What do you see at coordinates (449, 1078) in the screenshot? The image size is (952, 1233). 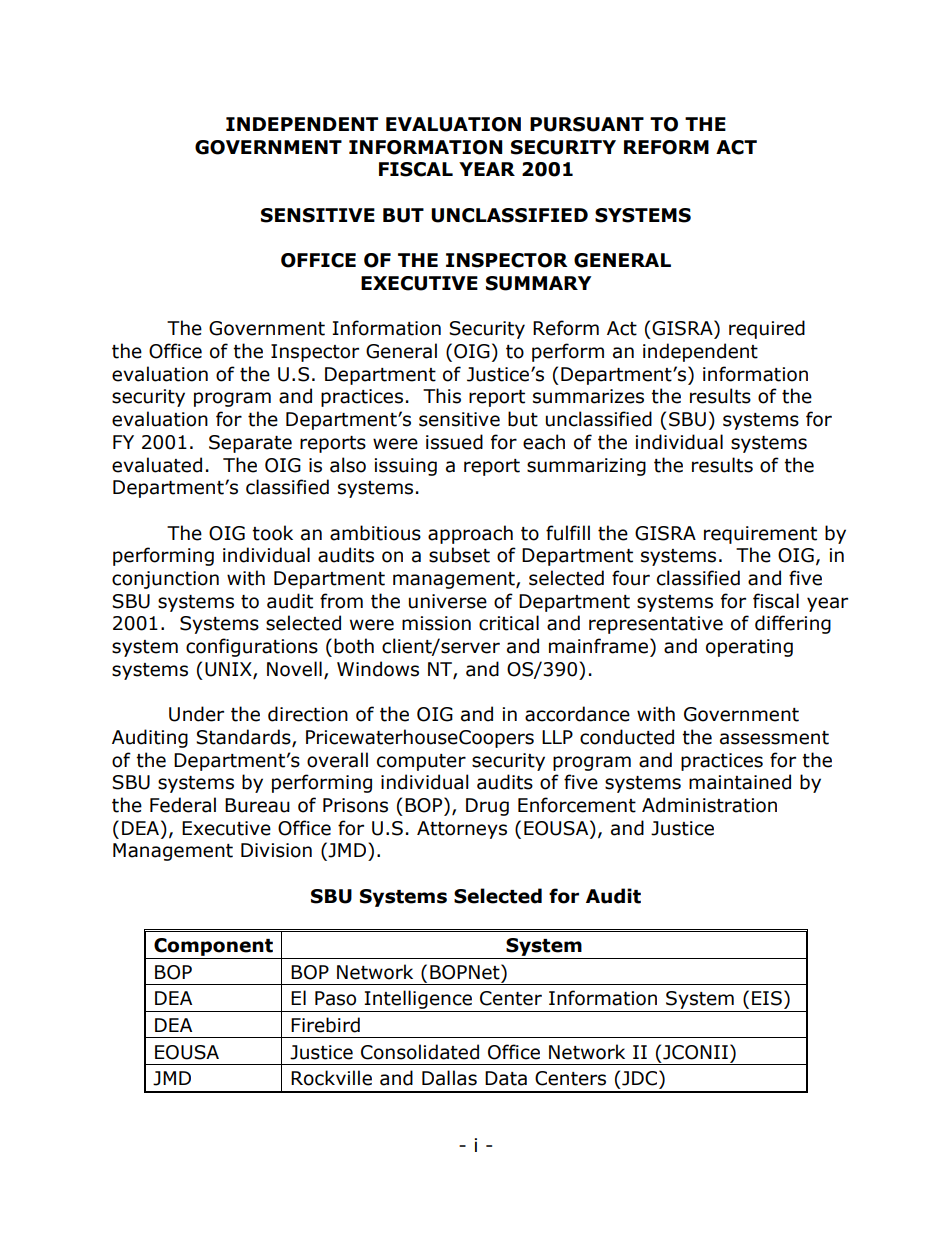 I see `Dallas` at bounding box center [449, 1078].
